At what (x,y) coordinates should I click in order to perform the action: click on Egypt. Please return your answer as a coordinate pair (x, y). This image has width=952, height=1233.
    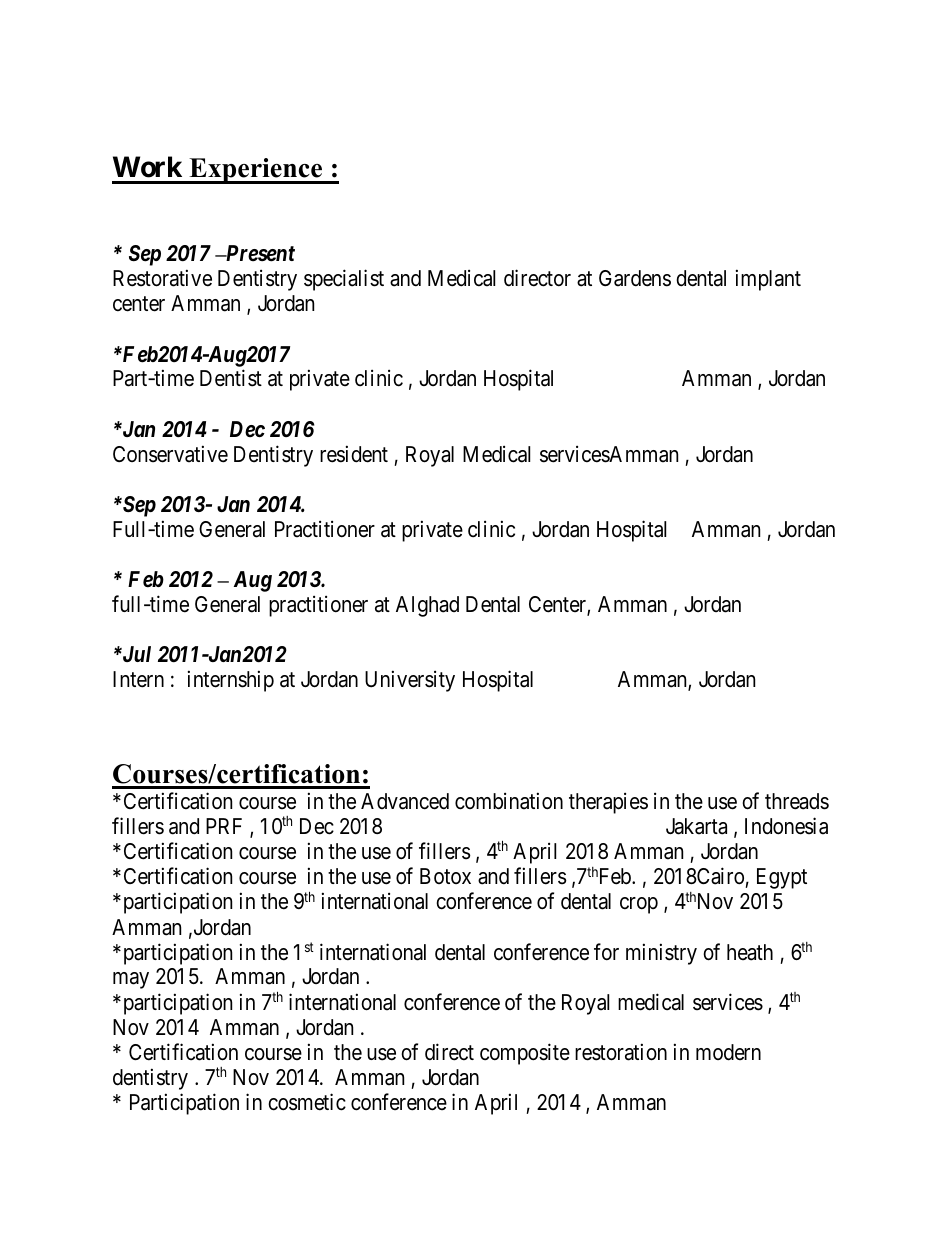
    Looking at the image, I should click on (782, 878).
